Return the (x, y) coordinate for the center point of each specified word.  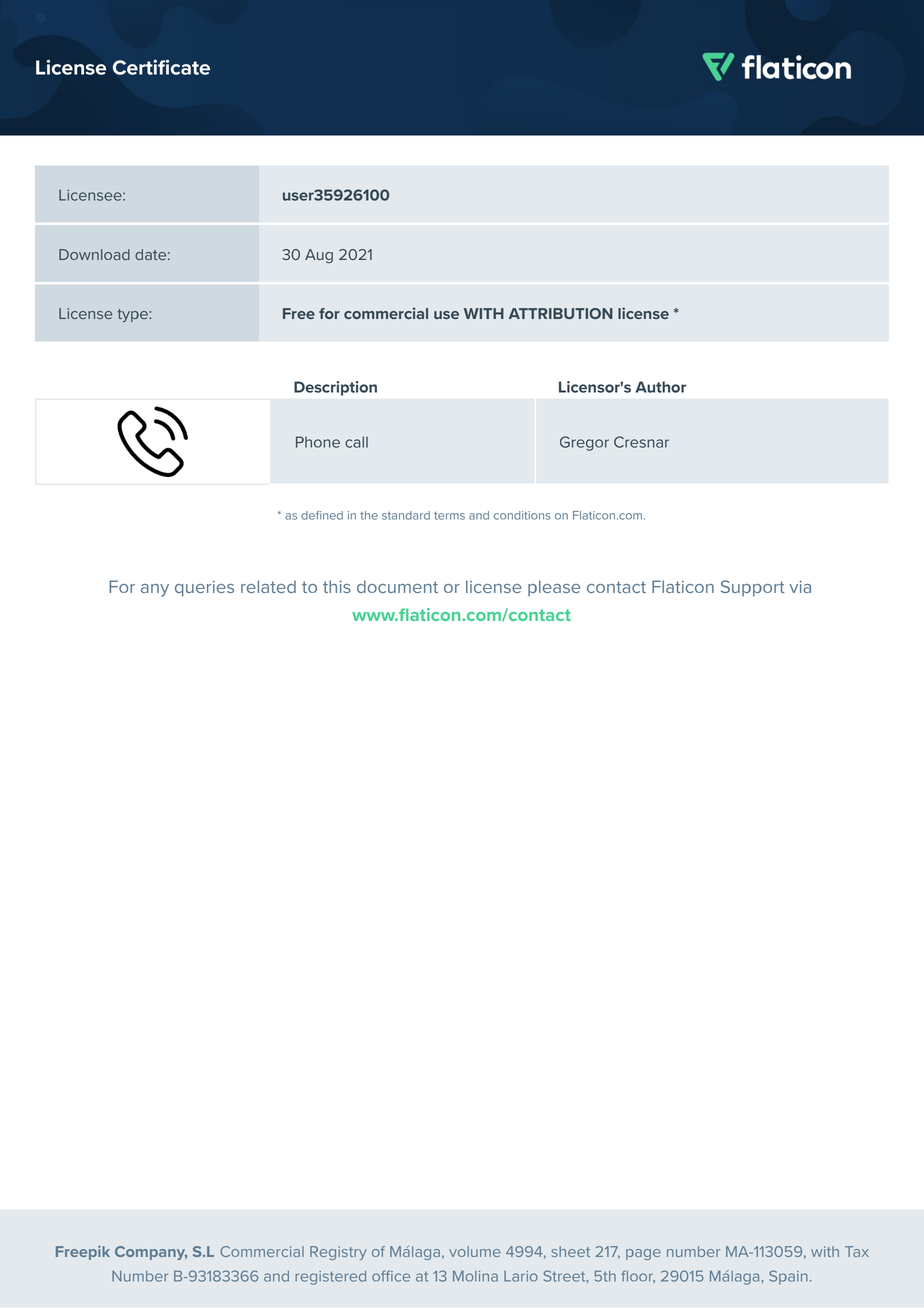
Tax (857, 1251)
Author (660, 387)
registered (330, 1278)
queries (204, 589)
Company (151, 1253)
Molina (475, 1276)
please (554, 588)
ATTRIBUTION (561, 313)
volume (475, 1251)
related (268, 586)
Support (753, 588)
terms (449, 516)
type (133, 315)
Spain (788, 1277)
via (800, 587)
